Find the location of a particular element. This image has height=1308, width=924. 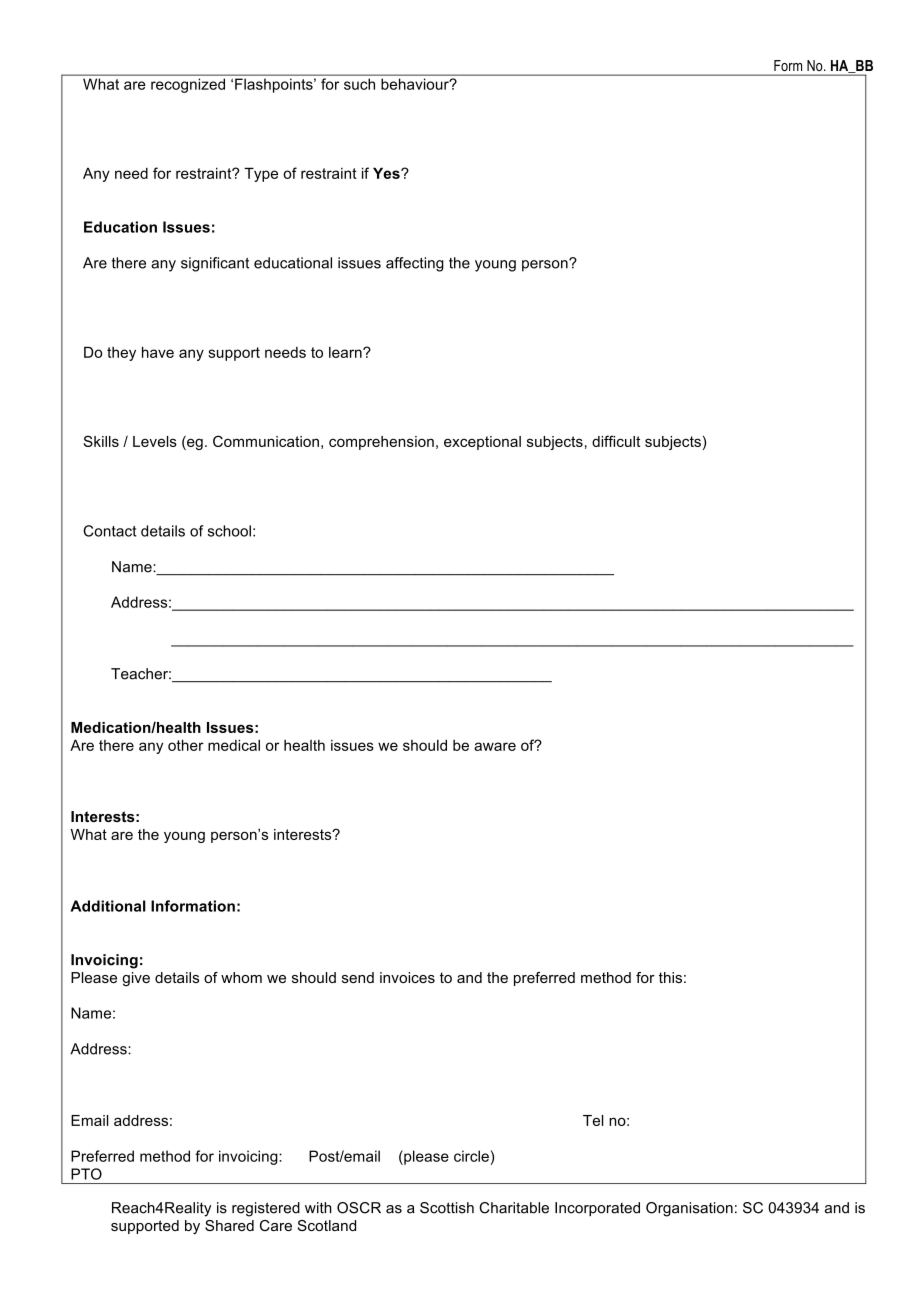

Yes is located at coordinates (387, 173).
